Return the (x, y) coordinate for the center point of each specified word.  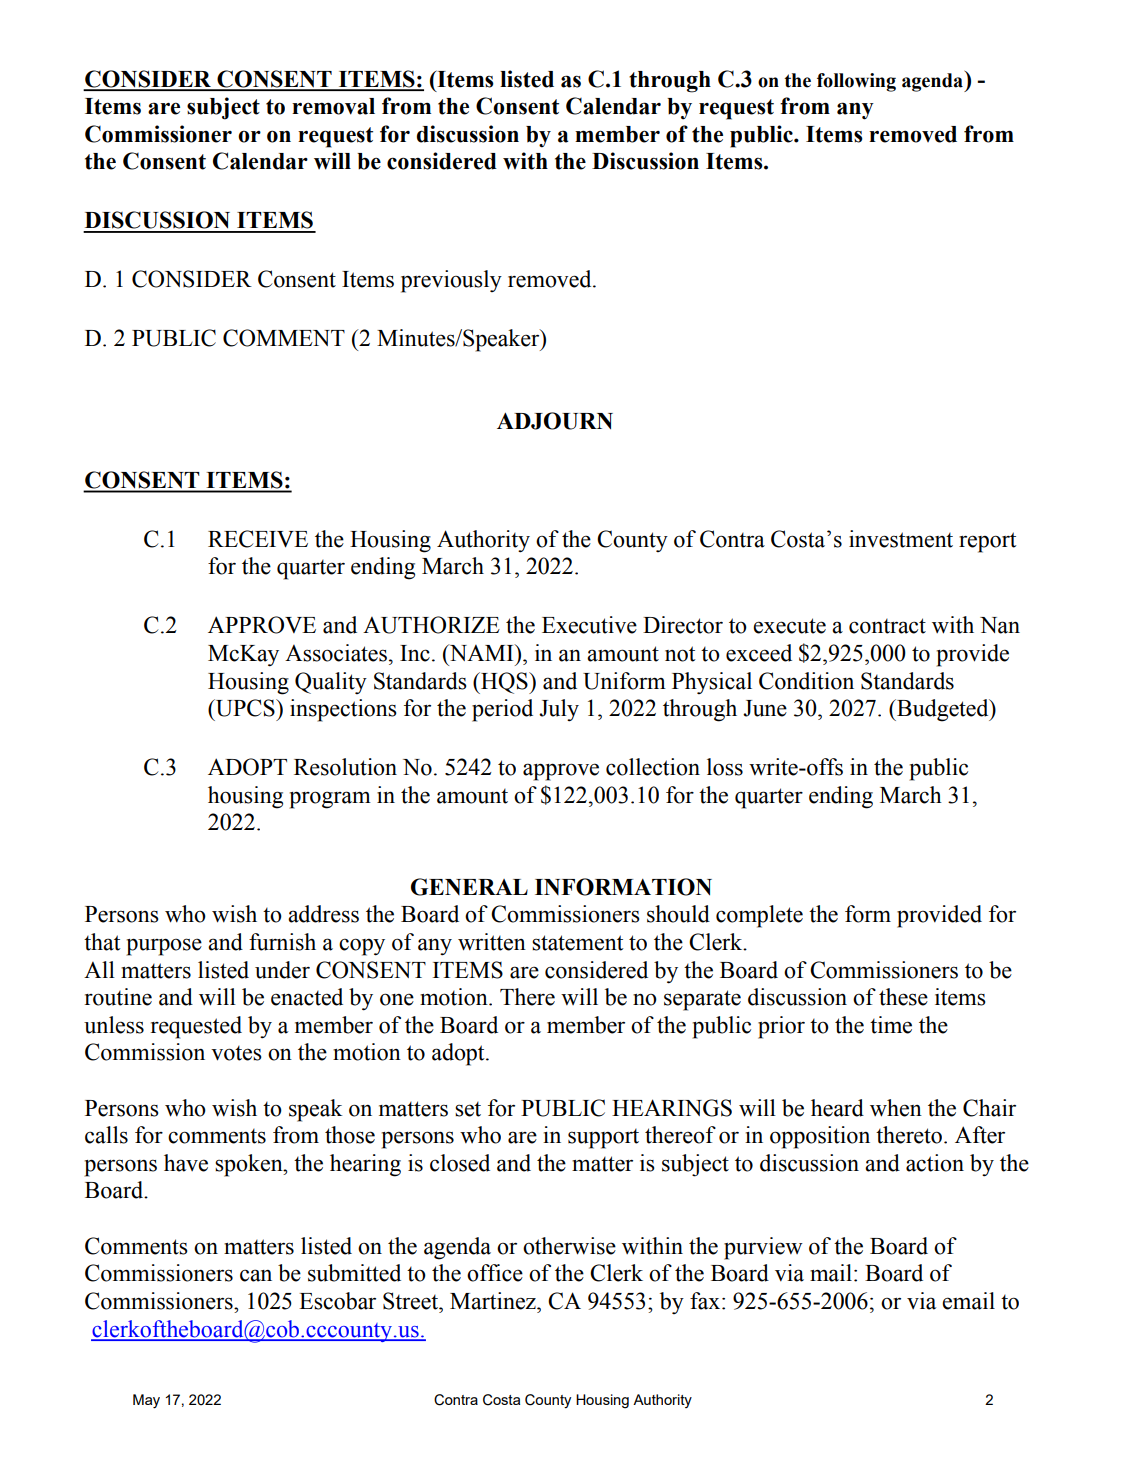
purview (763, 1248)
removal (333, 106)
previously (451, 281)
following (856, 82)
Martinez (494, 1301)
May (146, 1401)
